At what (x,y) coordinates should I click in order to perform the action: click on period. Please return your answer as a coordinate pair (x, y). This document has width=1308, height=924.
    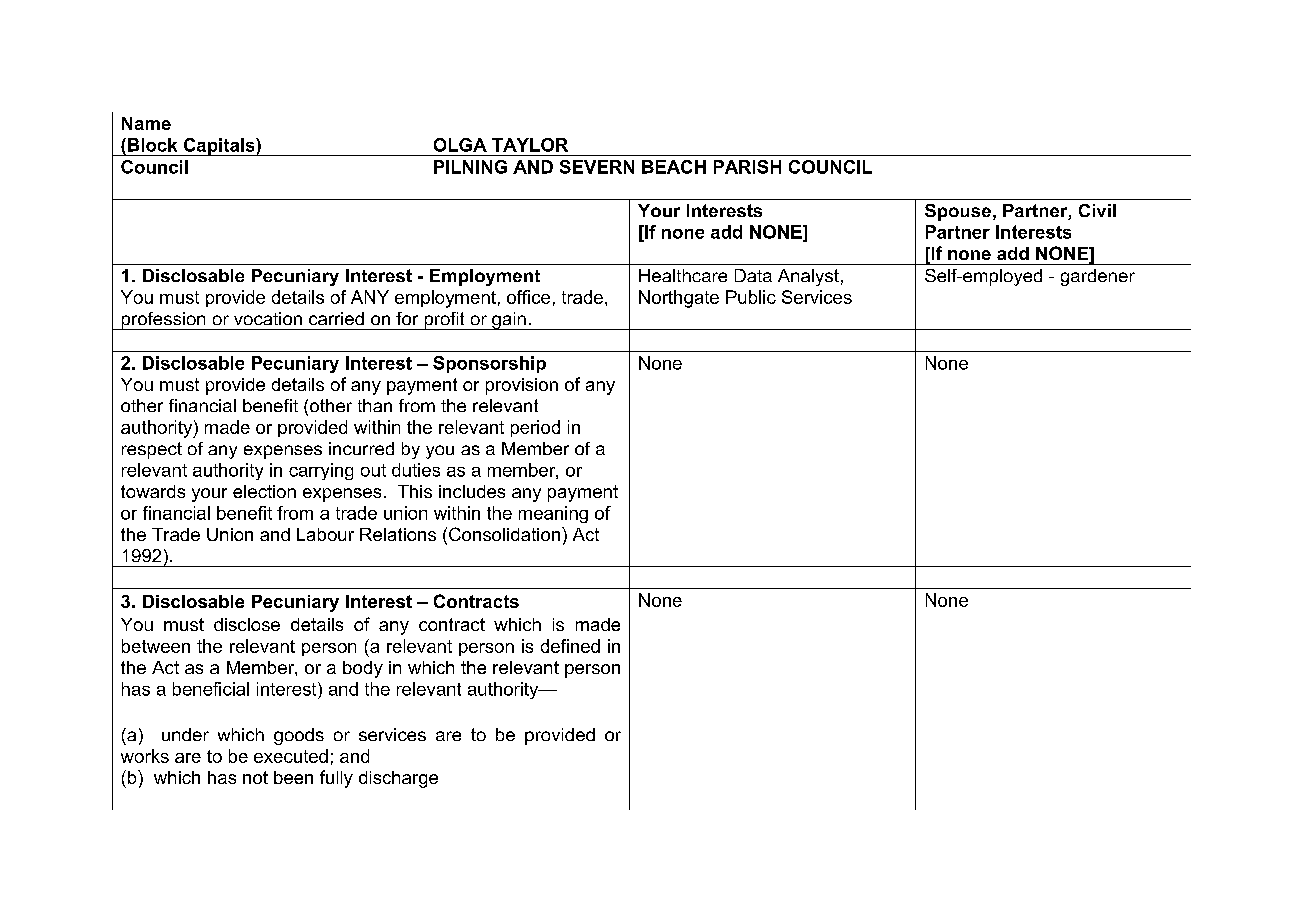
    Looking at the image, I should click on (535, 428).
